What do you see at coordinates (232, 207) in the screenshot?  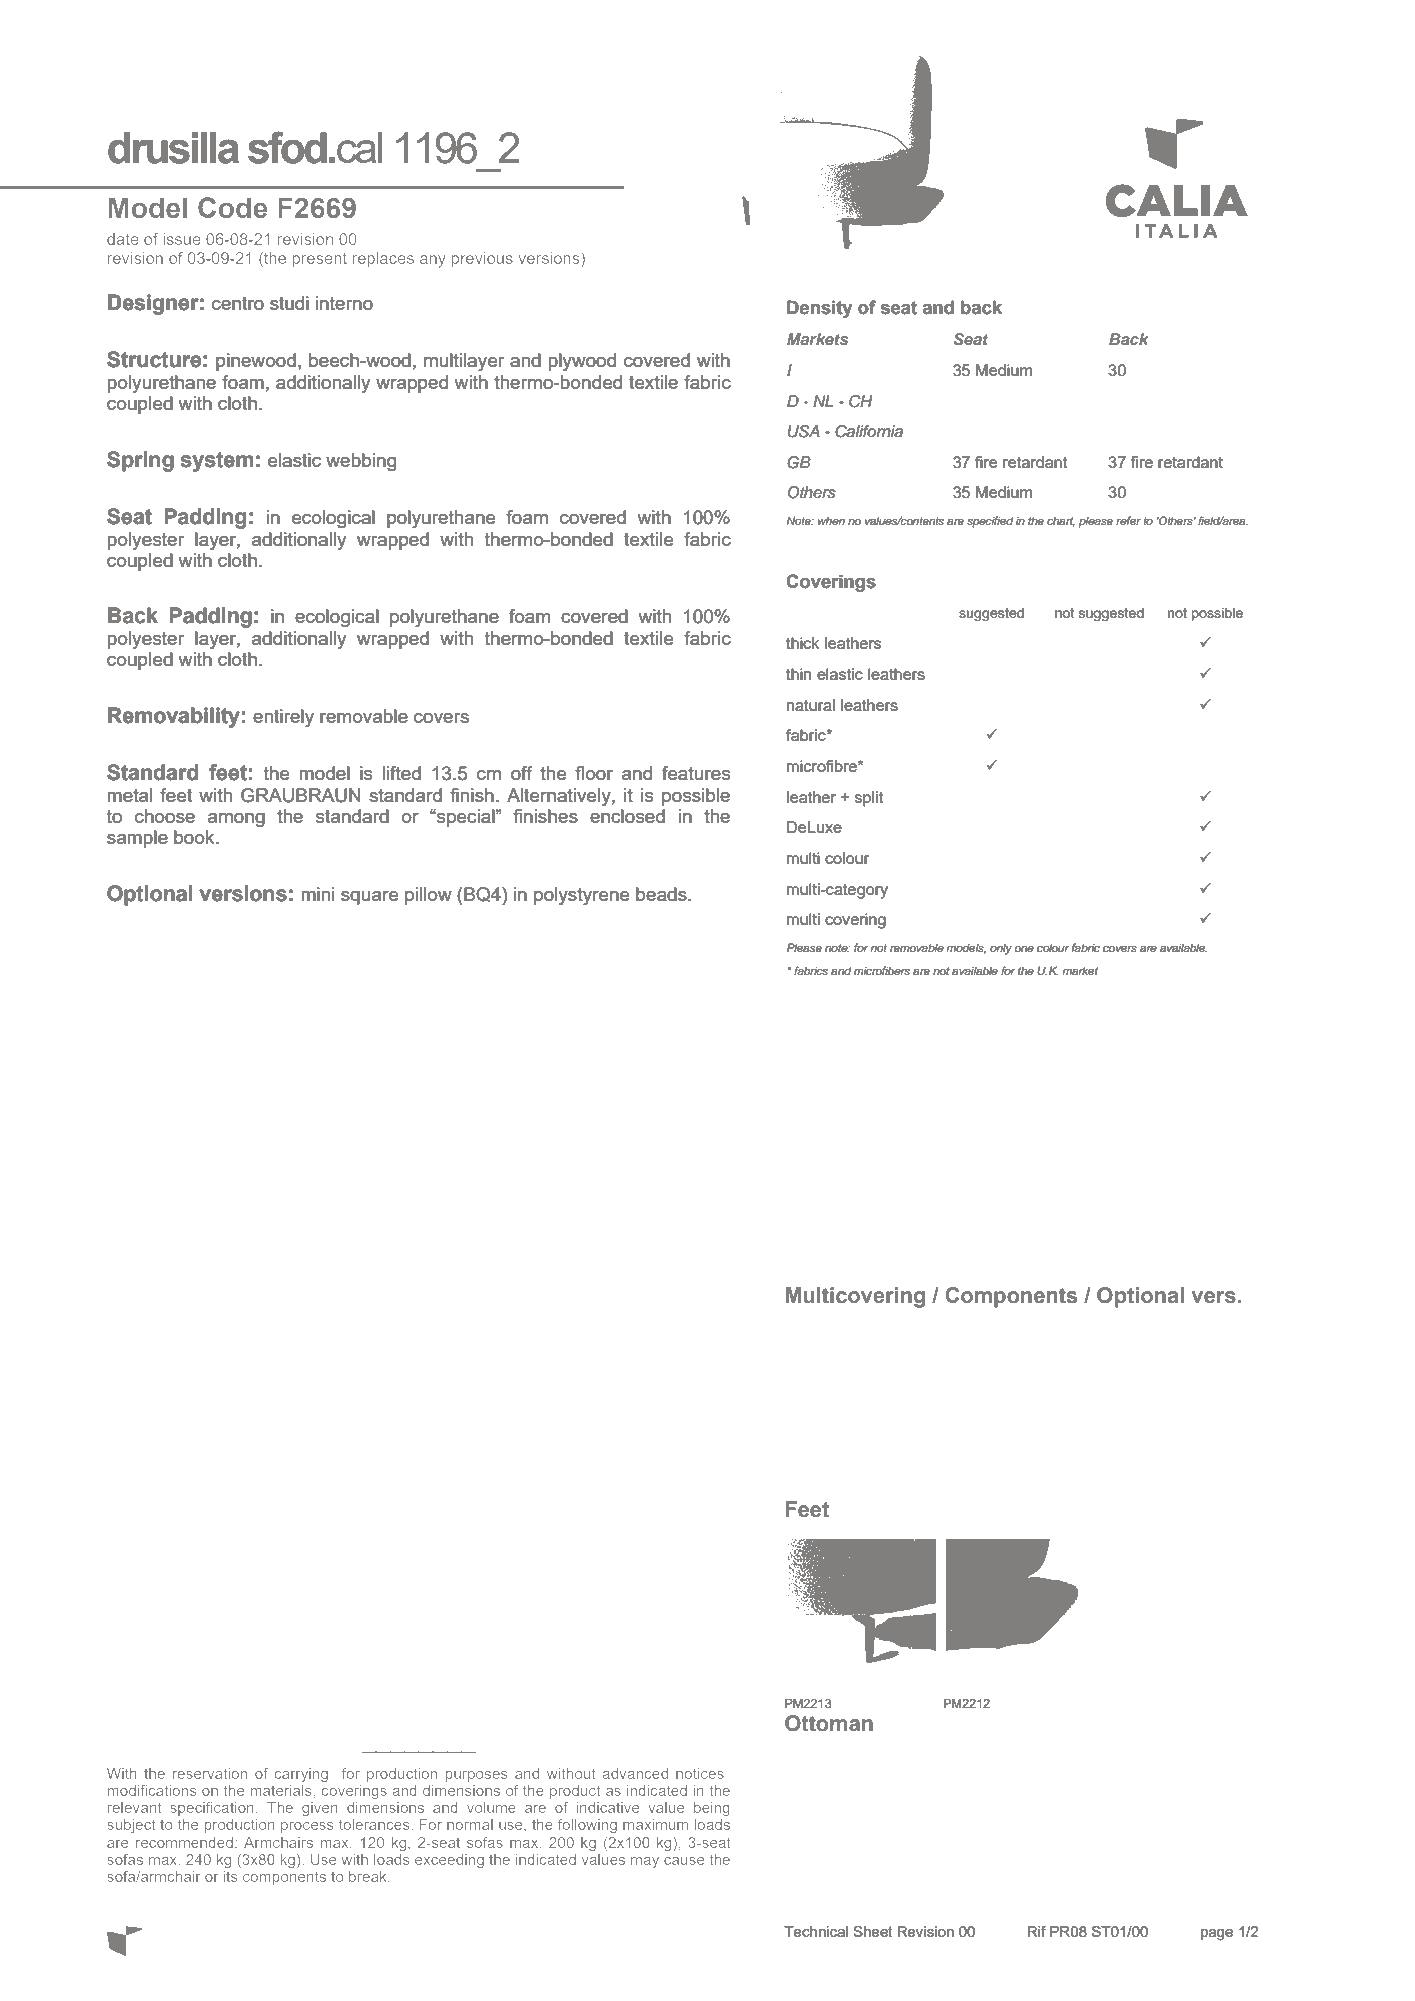 I see `Code` at bounding box center [232, 207].
